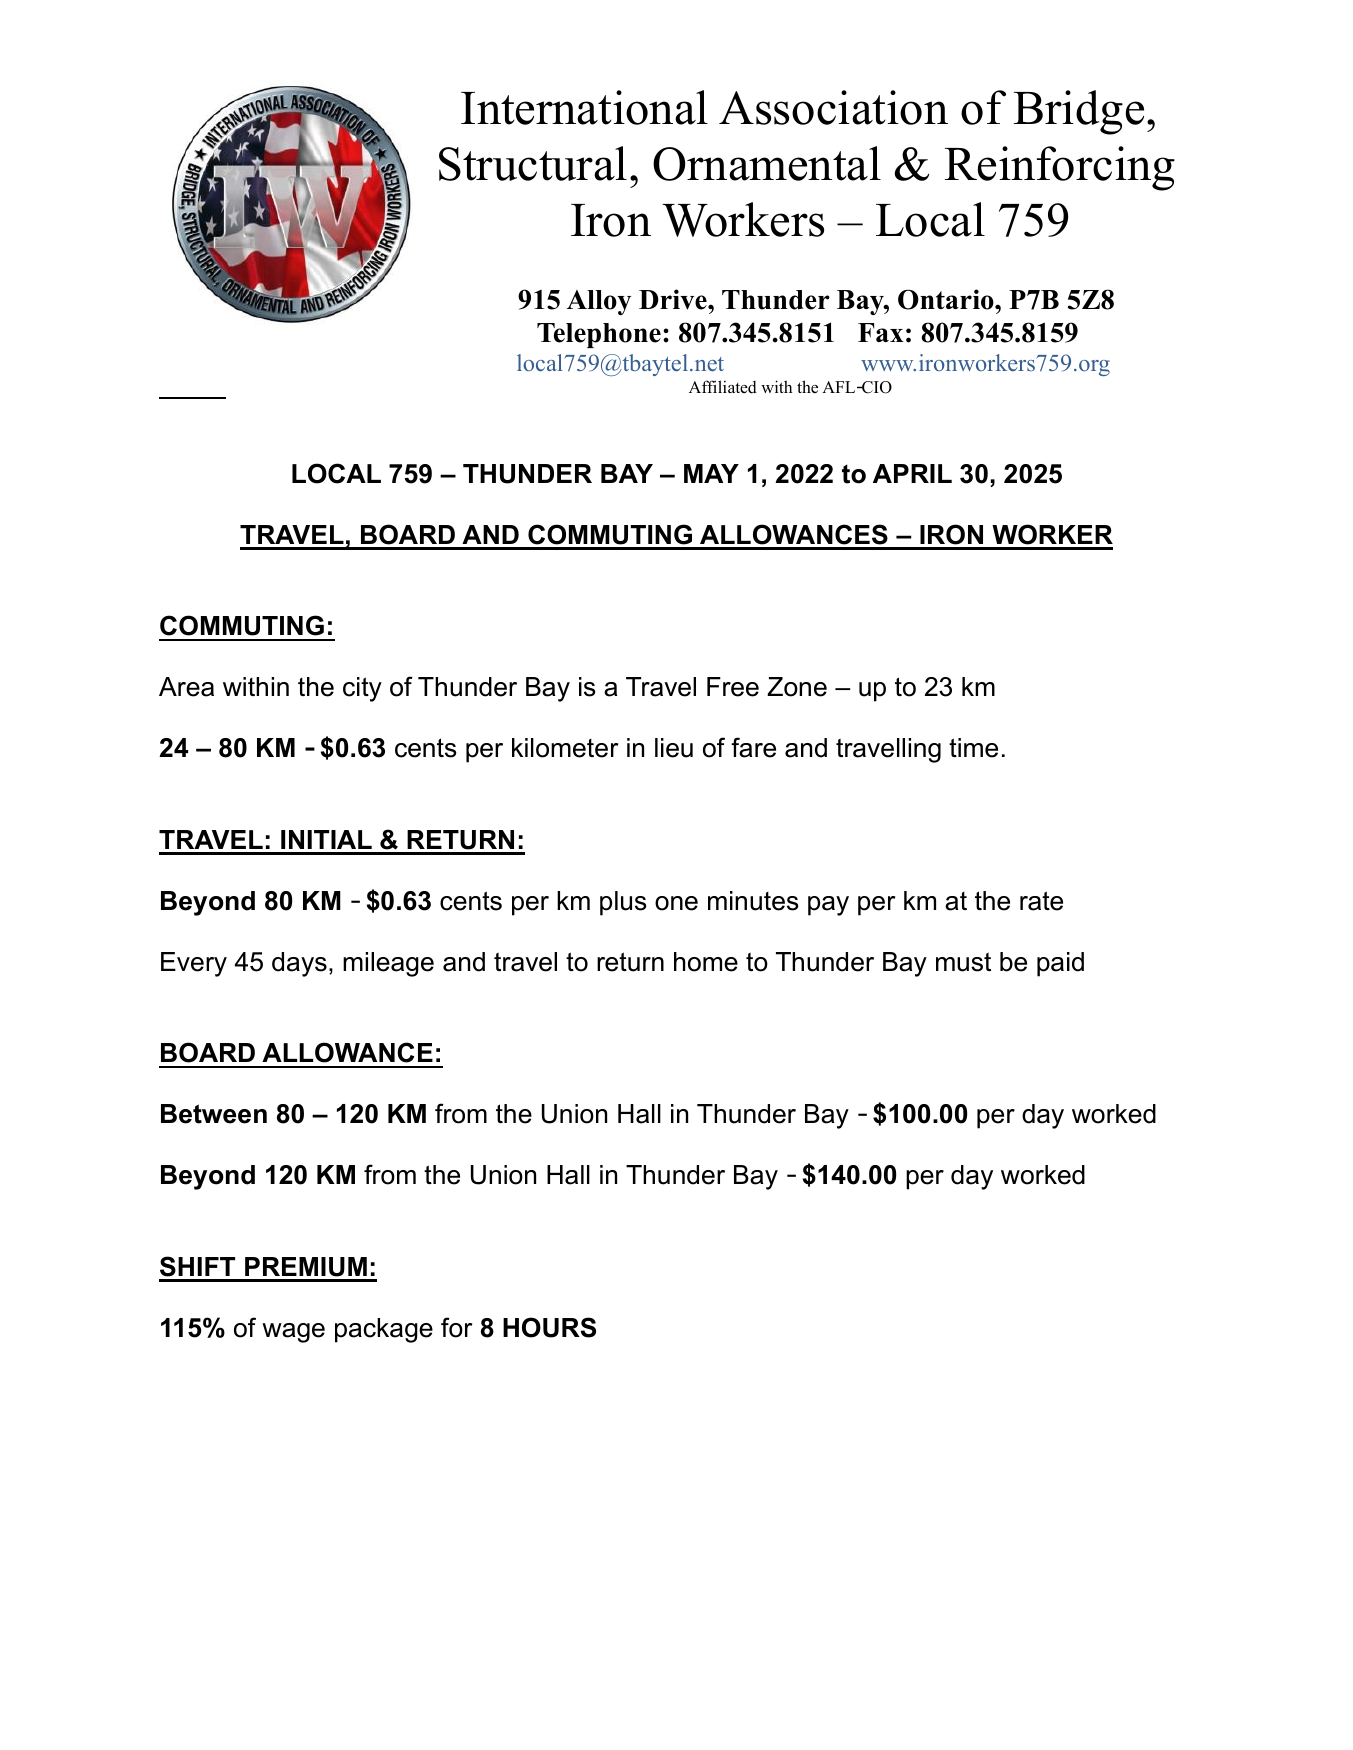 The height and width of the screenshot is (1750, 1353). Describe the element at coordinates (362, 689) in the screenshot. I see `city` at that location.
